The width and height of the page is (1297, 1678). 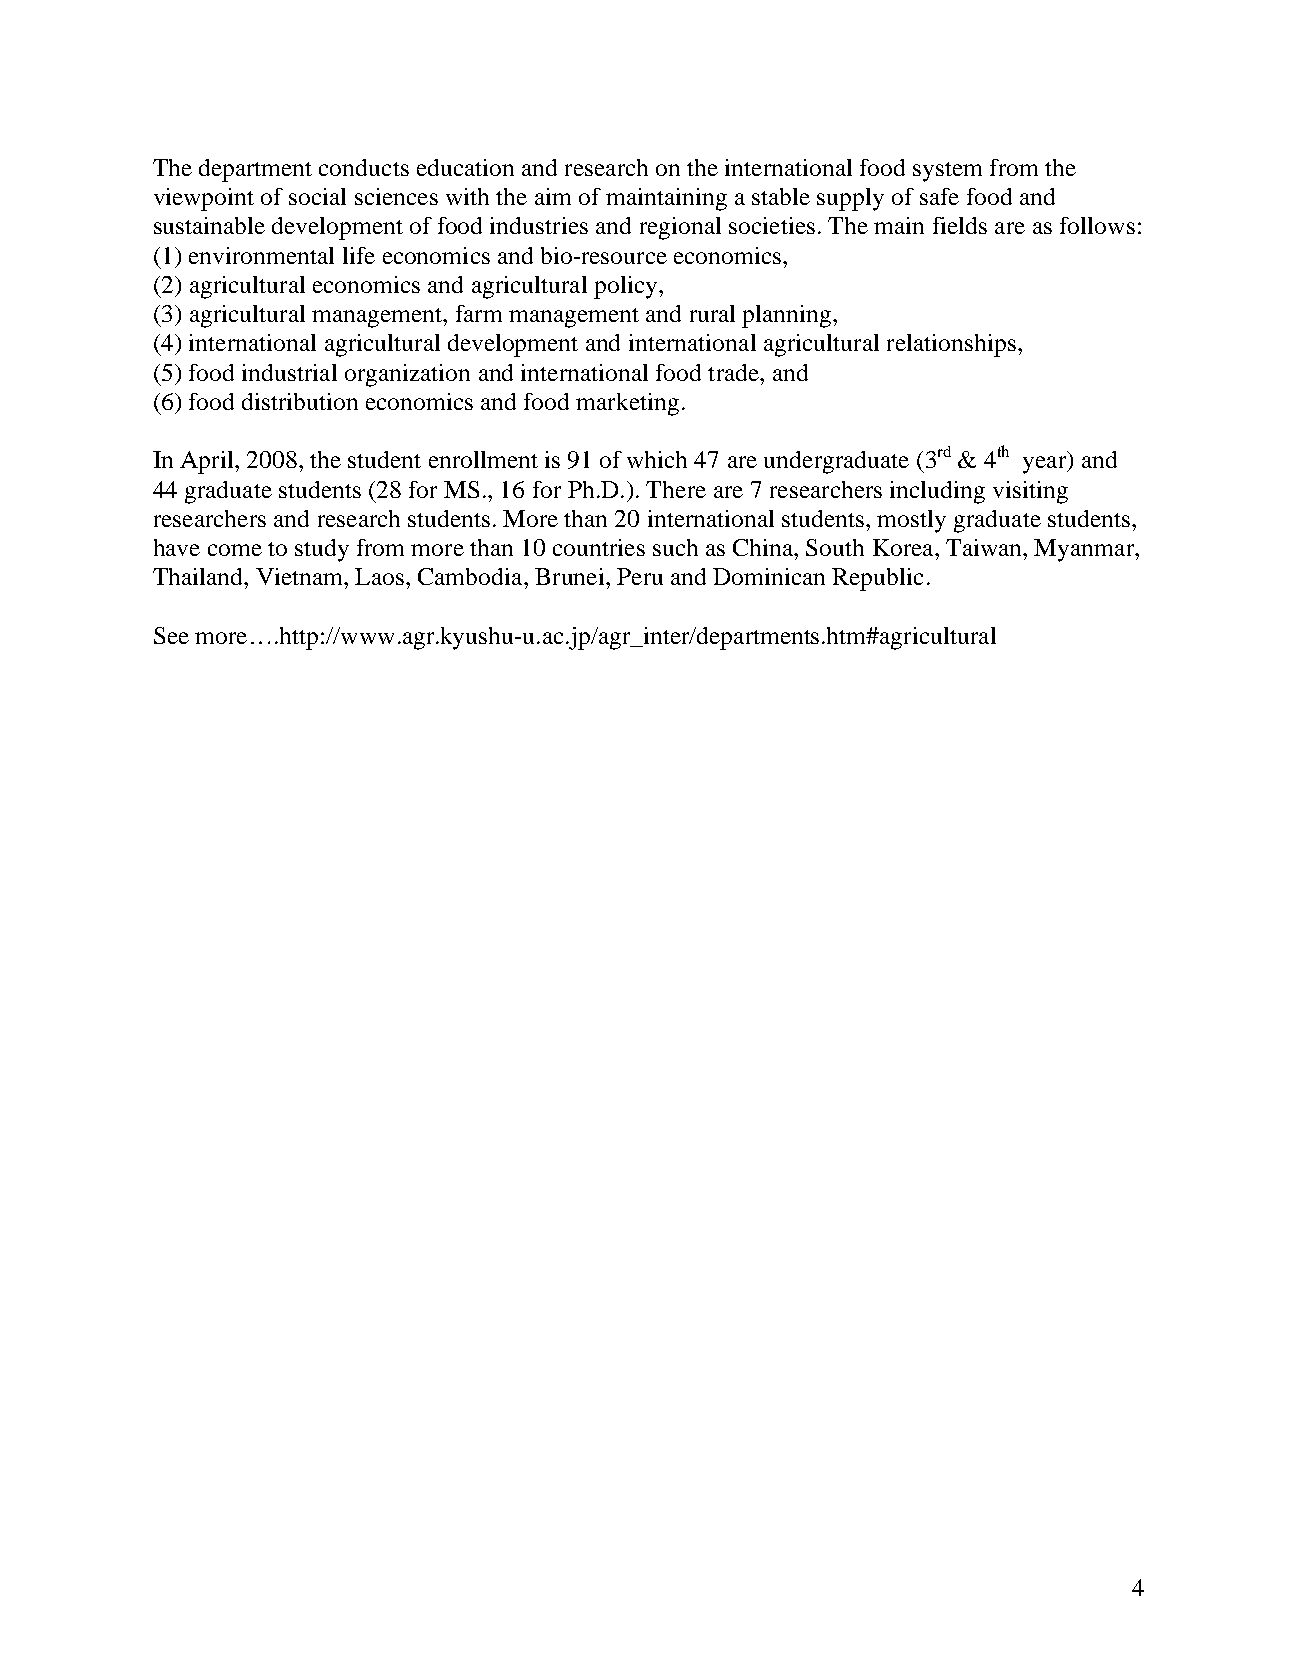 What do you see at coordinates (171, 635) in the page?
I see `See` at bounding box center [171, 635].
